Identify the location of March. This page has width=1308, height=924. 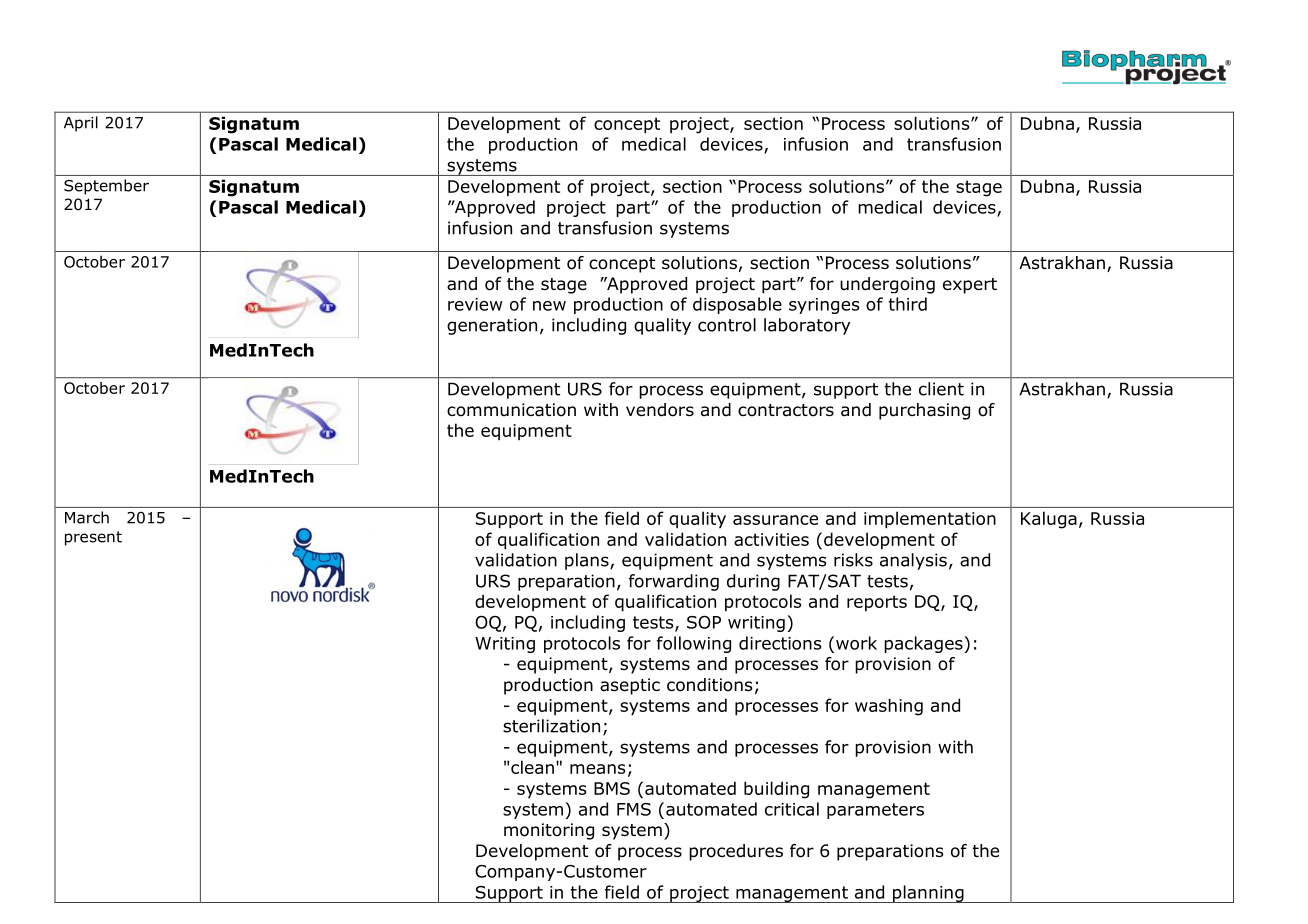
(87, 517).
